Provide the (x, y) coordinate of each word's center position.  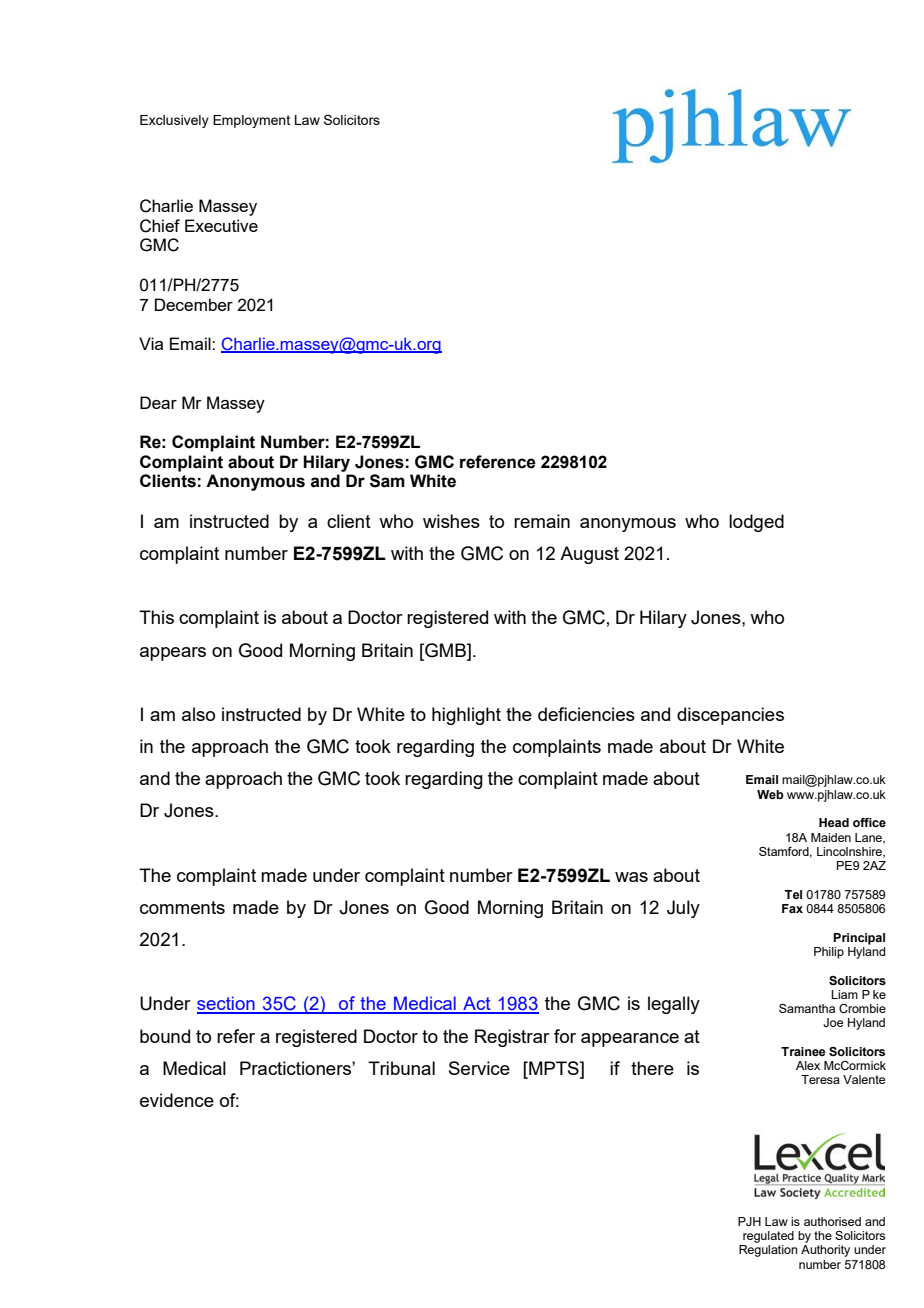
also (198, 714)
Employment (251, 121)
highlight (466, 716)
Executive (221, 225)
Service (479, 1068)
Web (770, 794)
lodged (756, 523)
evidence (177, 1100)
